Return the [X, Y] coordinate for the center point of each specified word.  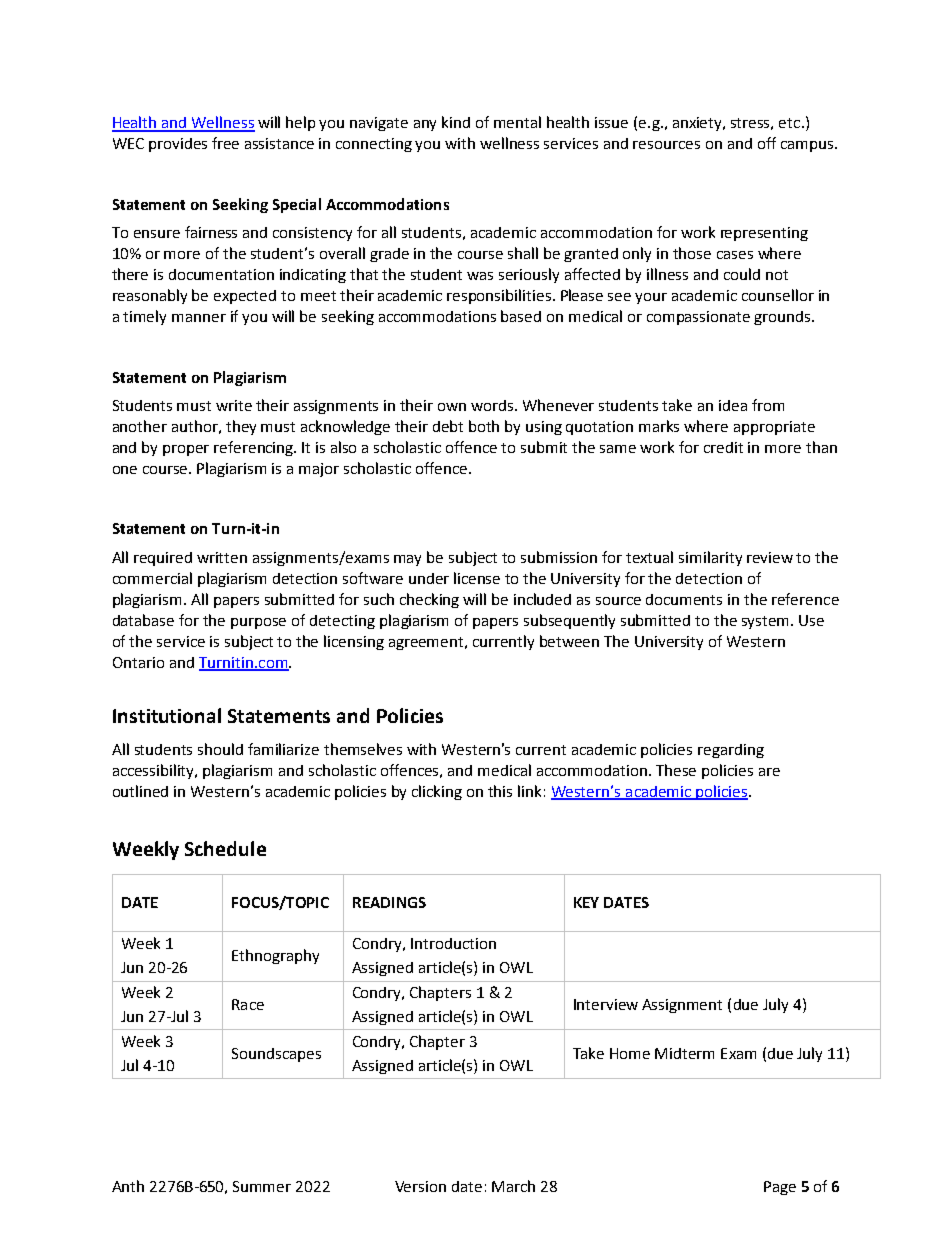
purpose [258, 623]
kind [456, 122]
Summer [262, 1186]
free [225, 143]
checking [429, 600]
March [513, 1186]
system [767, 622]
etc [791, 123]
